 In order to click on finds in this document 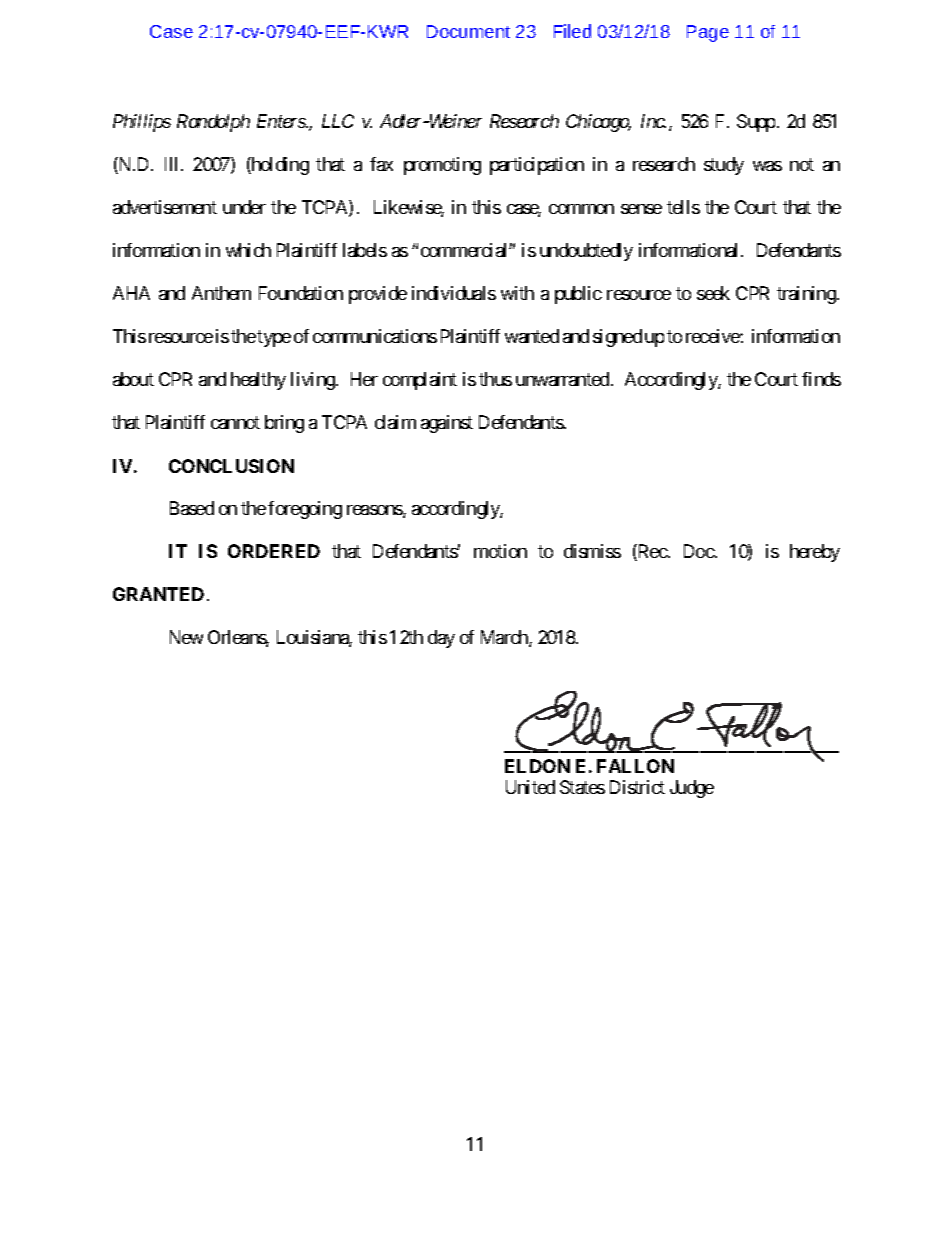, I will do `click(821, 379)`.
